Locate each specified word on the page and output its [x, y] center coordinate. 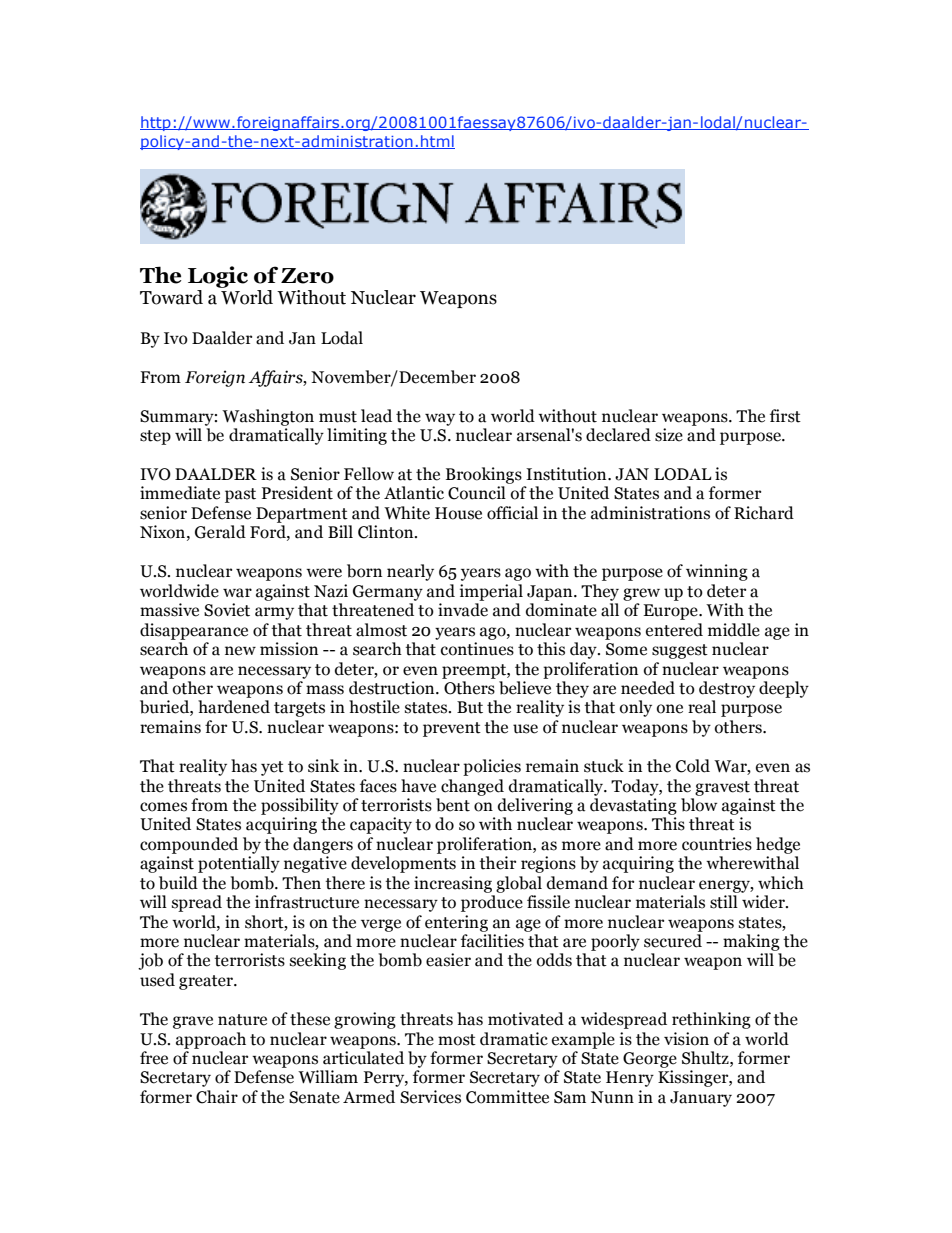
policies [492, 767]
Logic [218, 277]
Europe [671, 612]
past [240, 495]
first [785, 416]
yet [272, 768]
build [178, 883]
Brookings [484, 475]
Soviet [227, 610]
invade [463, 610]
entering [456, 923]
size [669, 435]
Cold [693, 766]
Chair [217, 1097]
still [724, 902]
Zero [307, 276]
